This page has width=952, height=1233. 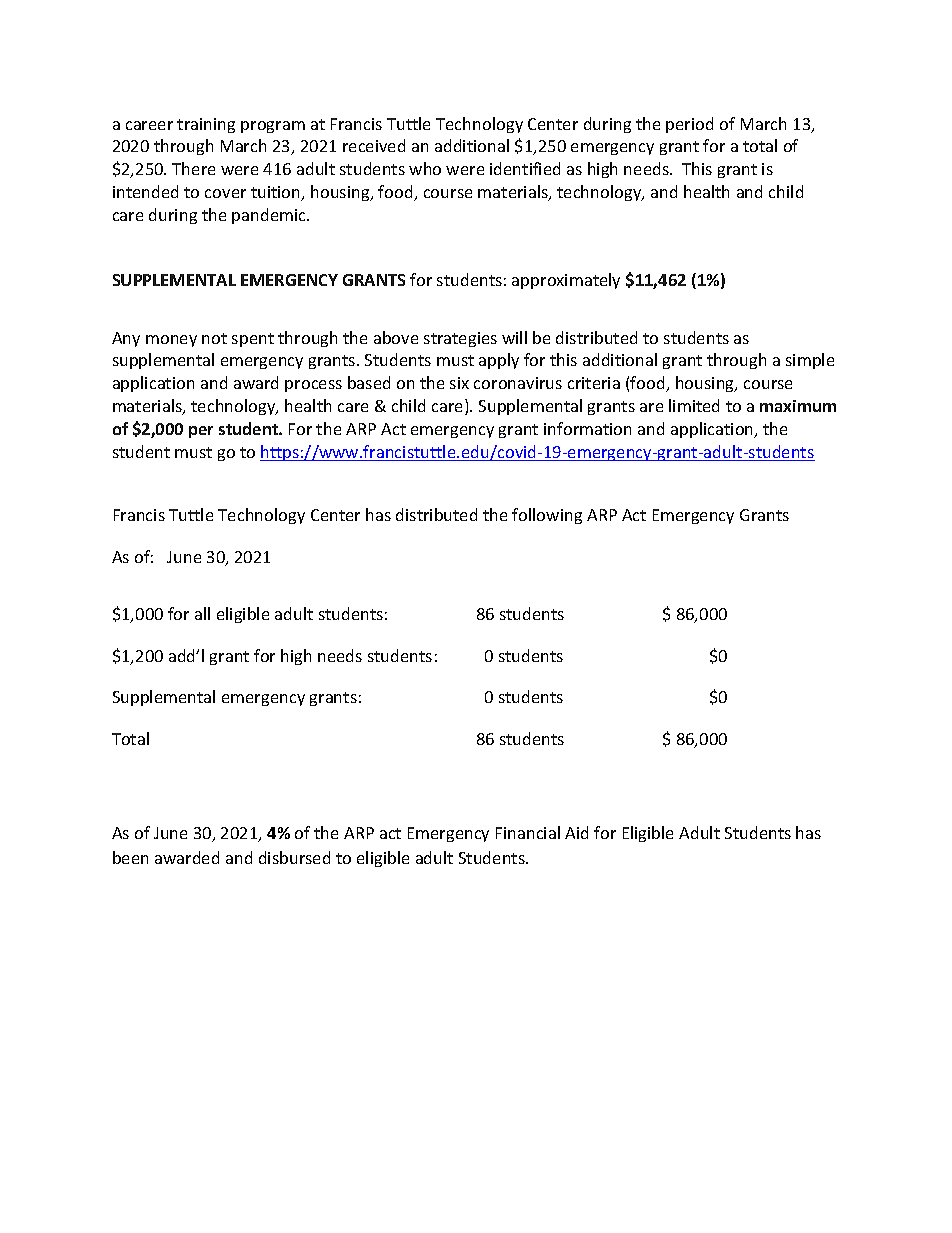 What do you see at coordinates (294, 857) in the page?
I see `disbursed` at bounding box center [294, 857].
